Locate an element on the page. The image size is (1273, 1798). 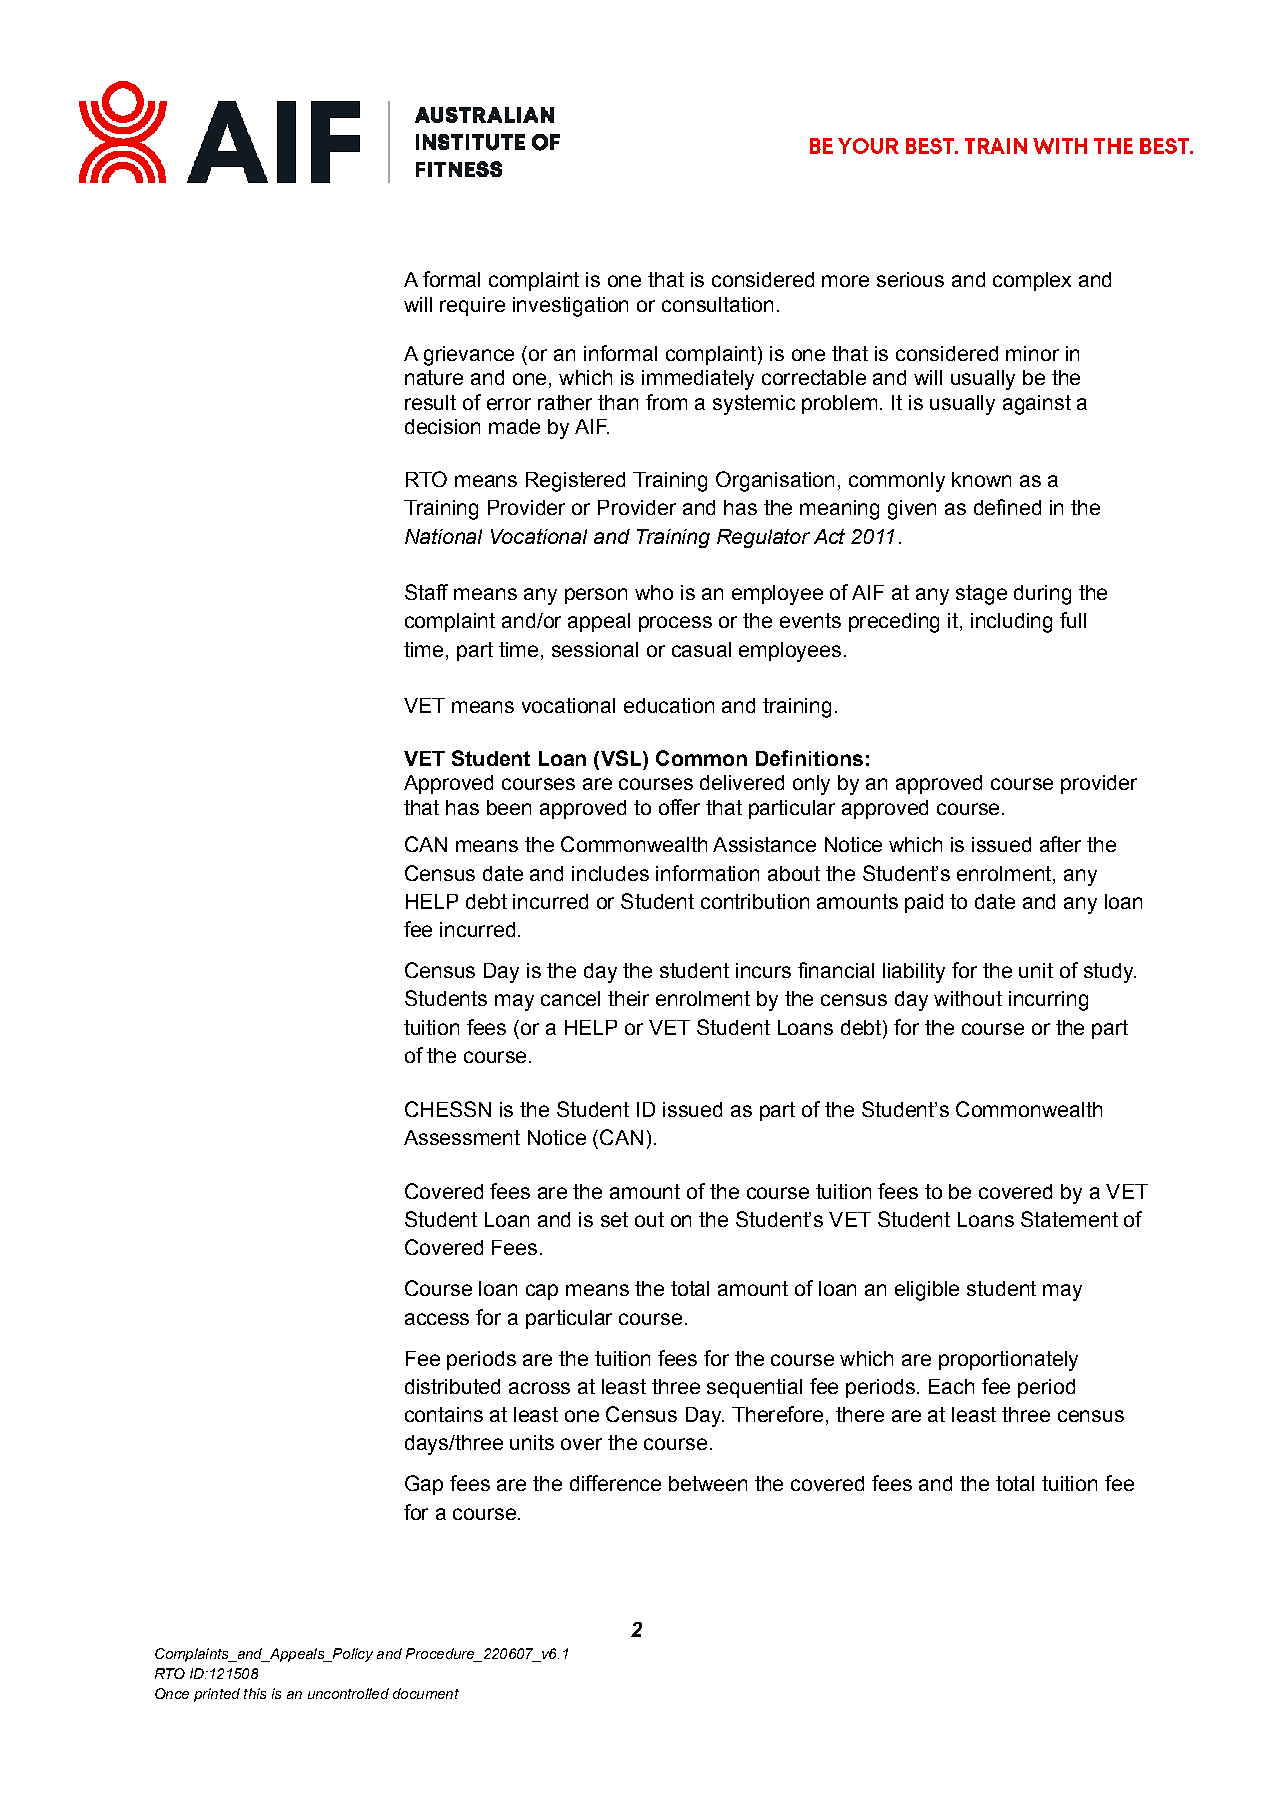
after is located at coordinates (1060, 844).
